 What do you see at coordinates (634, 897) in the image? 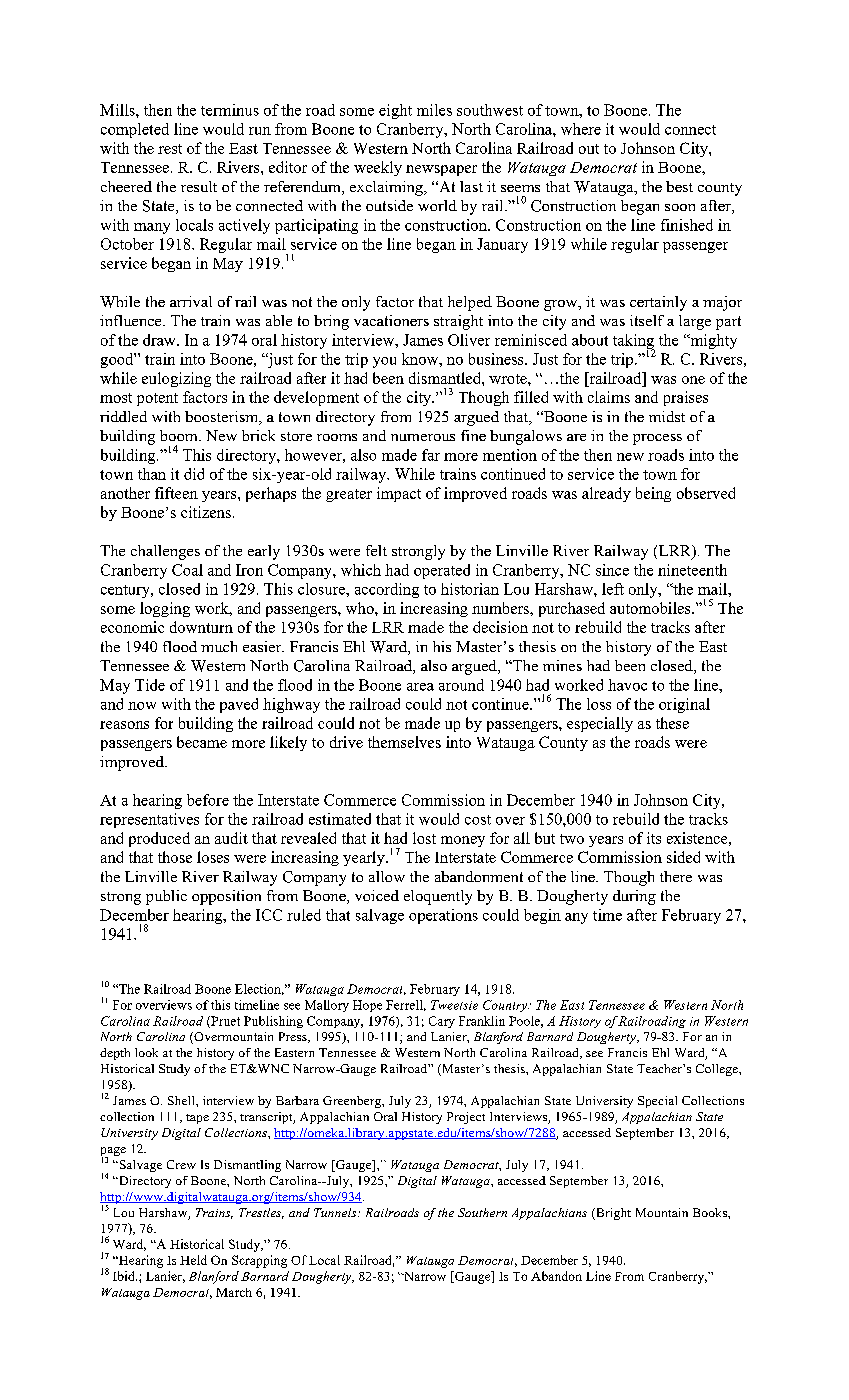
I see `during` at bounding box center [634, 897].
